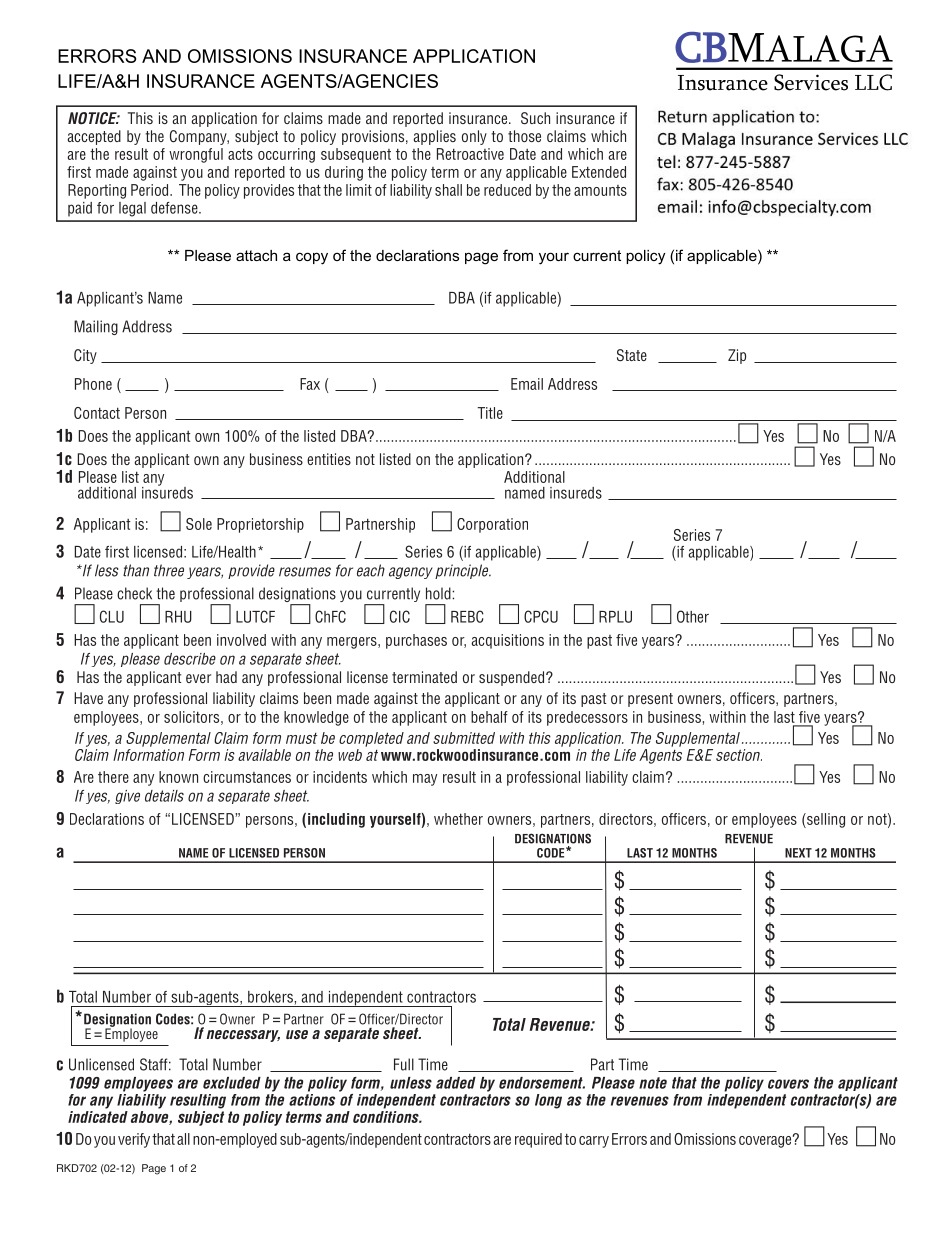 The width and height of the screenshot is (952, 1233). What do you see at coordinates (599, 172) in the screenshot?
I see `Extended` at bounding box center [599, 172].
